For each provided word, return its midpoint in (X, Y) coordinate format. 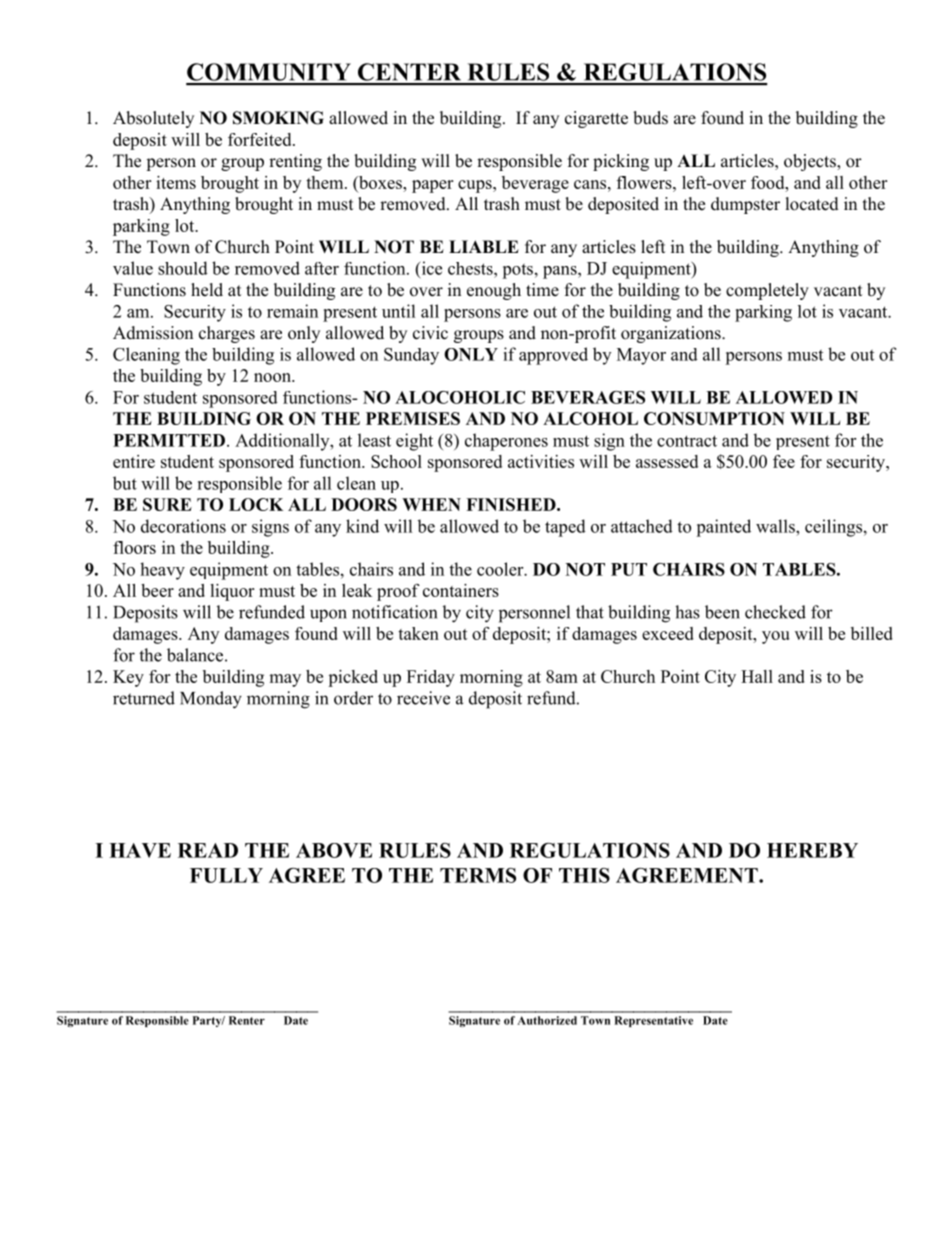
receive (423, 698)
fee (784, 461)
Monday (211, 700)
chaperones (506, 442)
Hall (757, 676)
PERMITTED (169, 440)
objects (811, 162)
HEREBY (812, 850)
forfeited (261, 139)
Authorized (547, 1020)
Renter (247, 1020)
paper (432, 186)
